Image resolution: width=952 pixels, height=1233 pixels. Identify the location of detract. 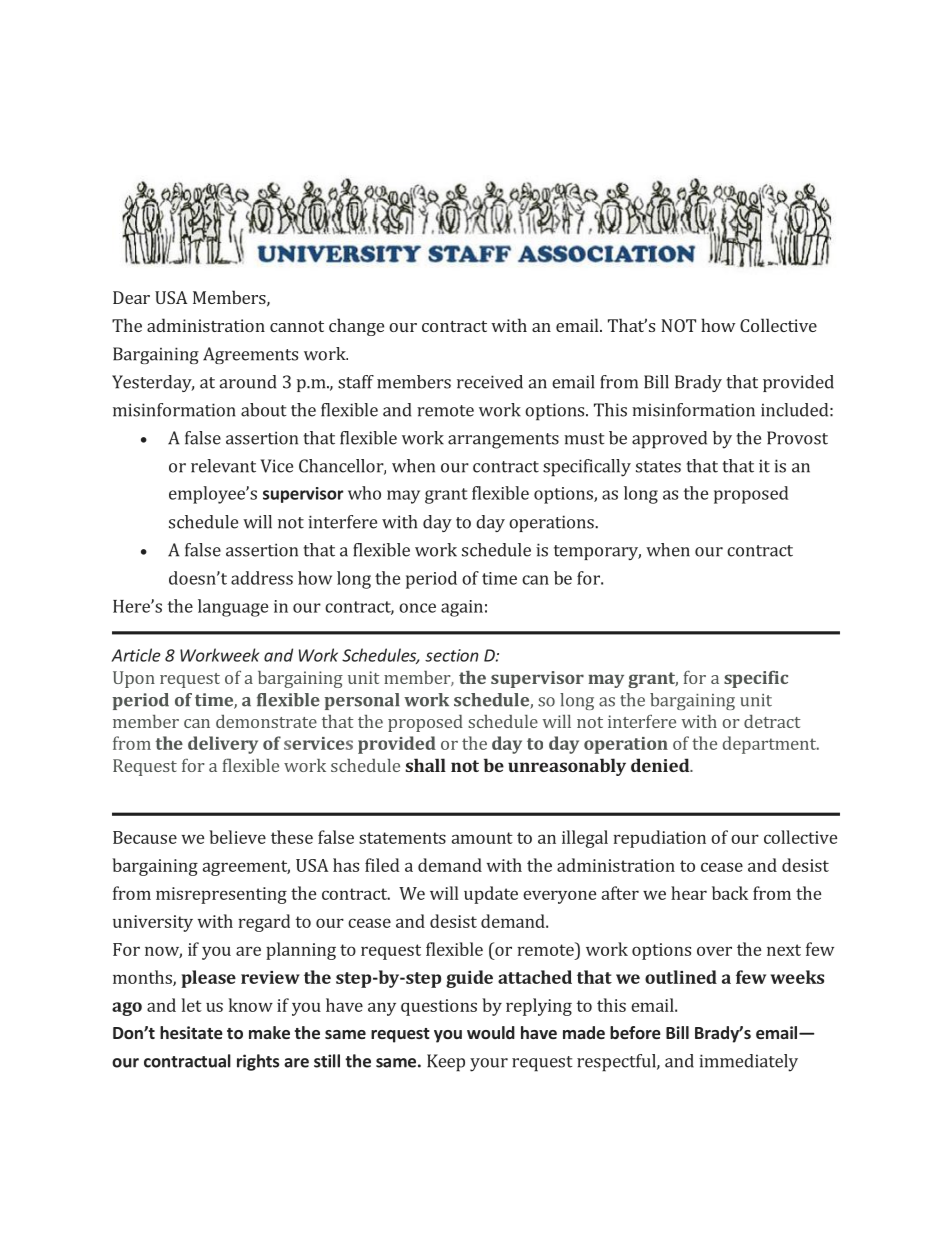
(772, 721).
